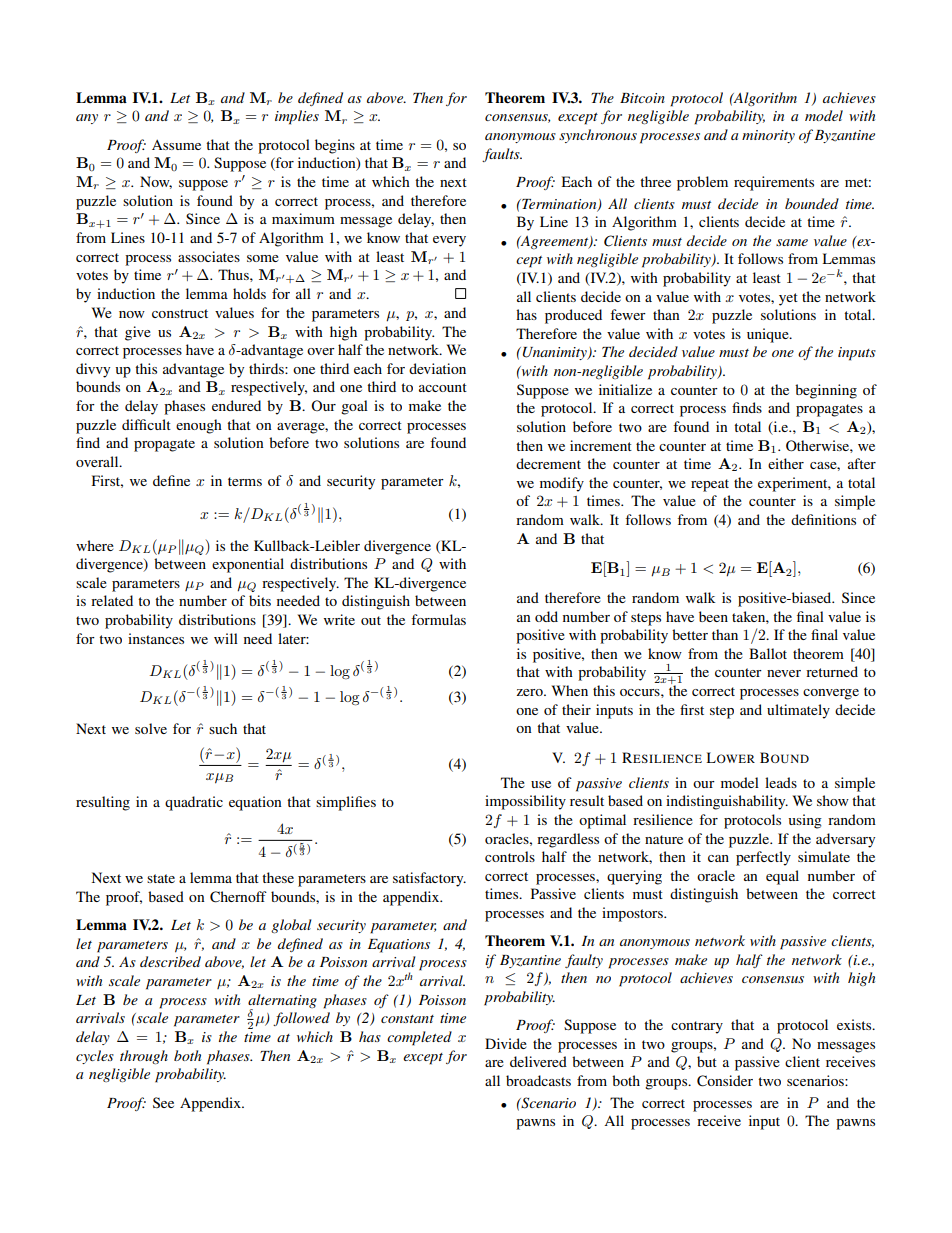 Image resolution: width=952 pixels, height=1233 pixels. Describe the element at coordinates (781, 782) in the page. I see `leads` at that location.
